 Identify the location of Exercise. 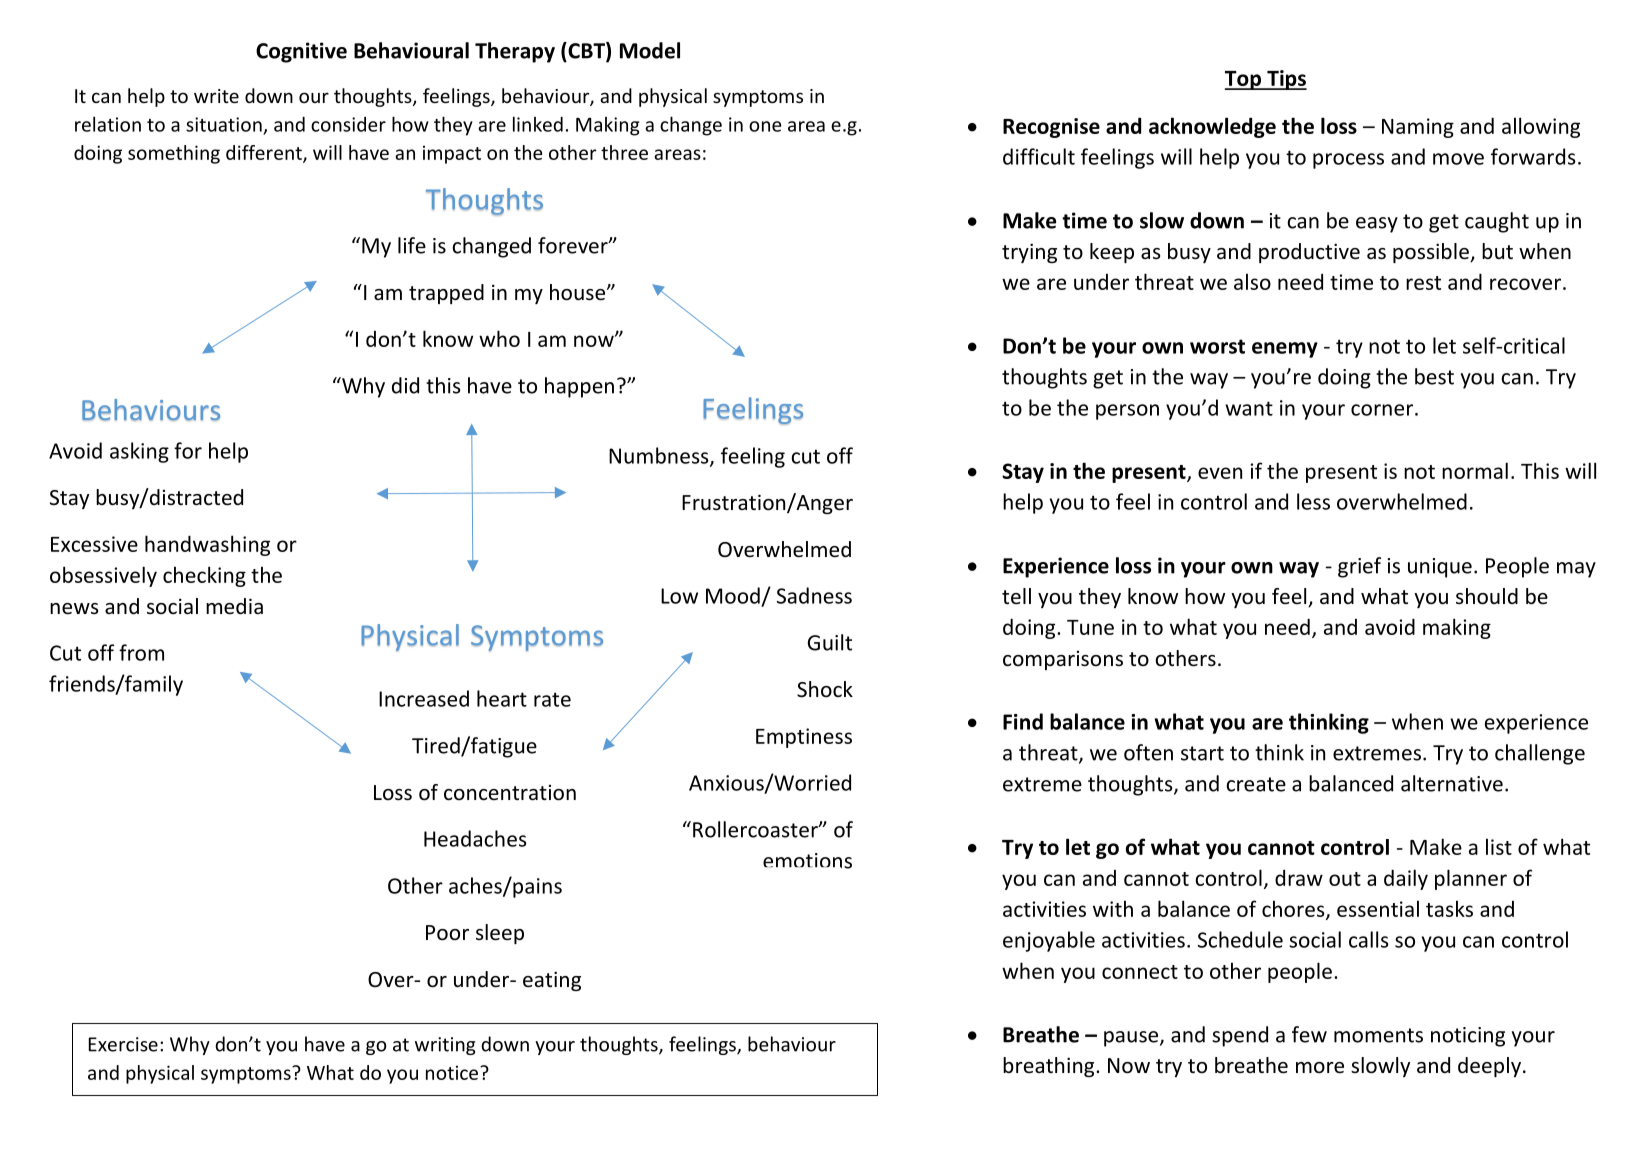
(123, 1044).
